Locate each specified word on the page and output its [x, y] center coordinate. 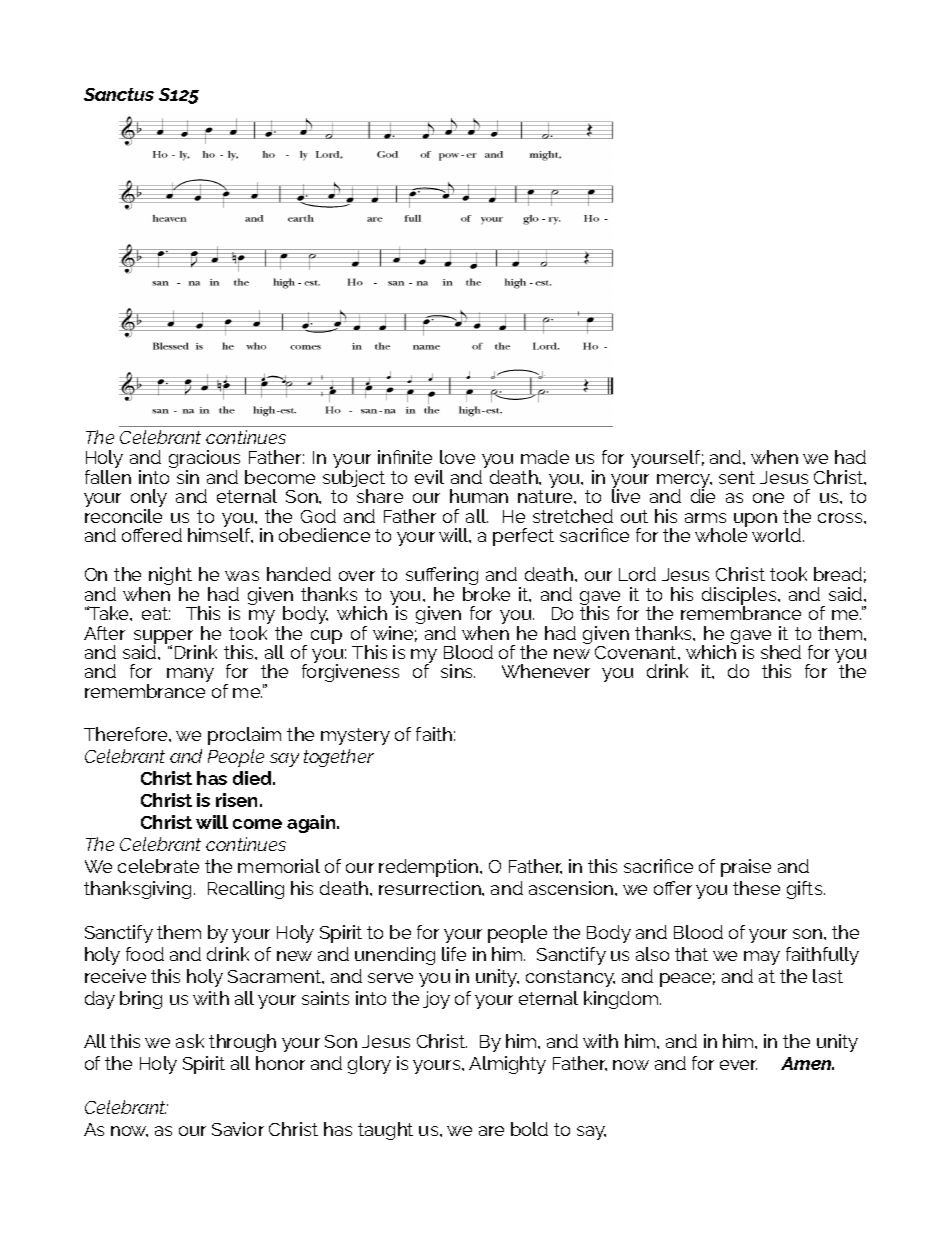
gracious [204, 460]
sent [737, 477]
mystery [355, 736]
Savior [238, 1129]
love [457, 457]
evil [429, 477]
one [768, 498]
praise [746, 868]
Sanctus [119, 94]
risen [236, 800]
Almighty [507, 1065]
